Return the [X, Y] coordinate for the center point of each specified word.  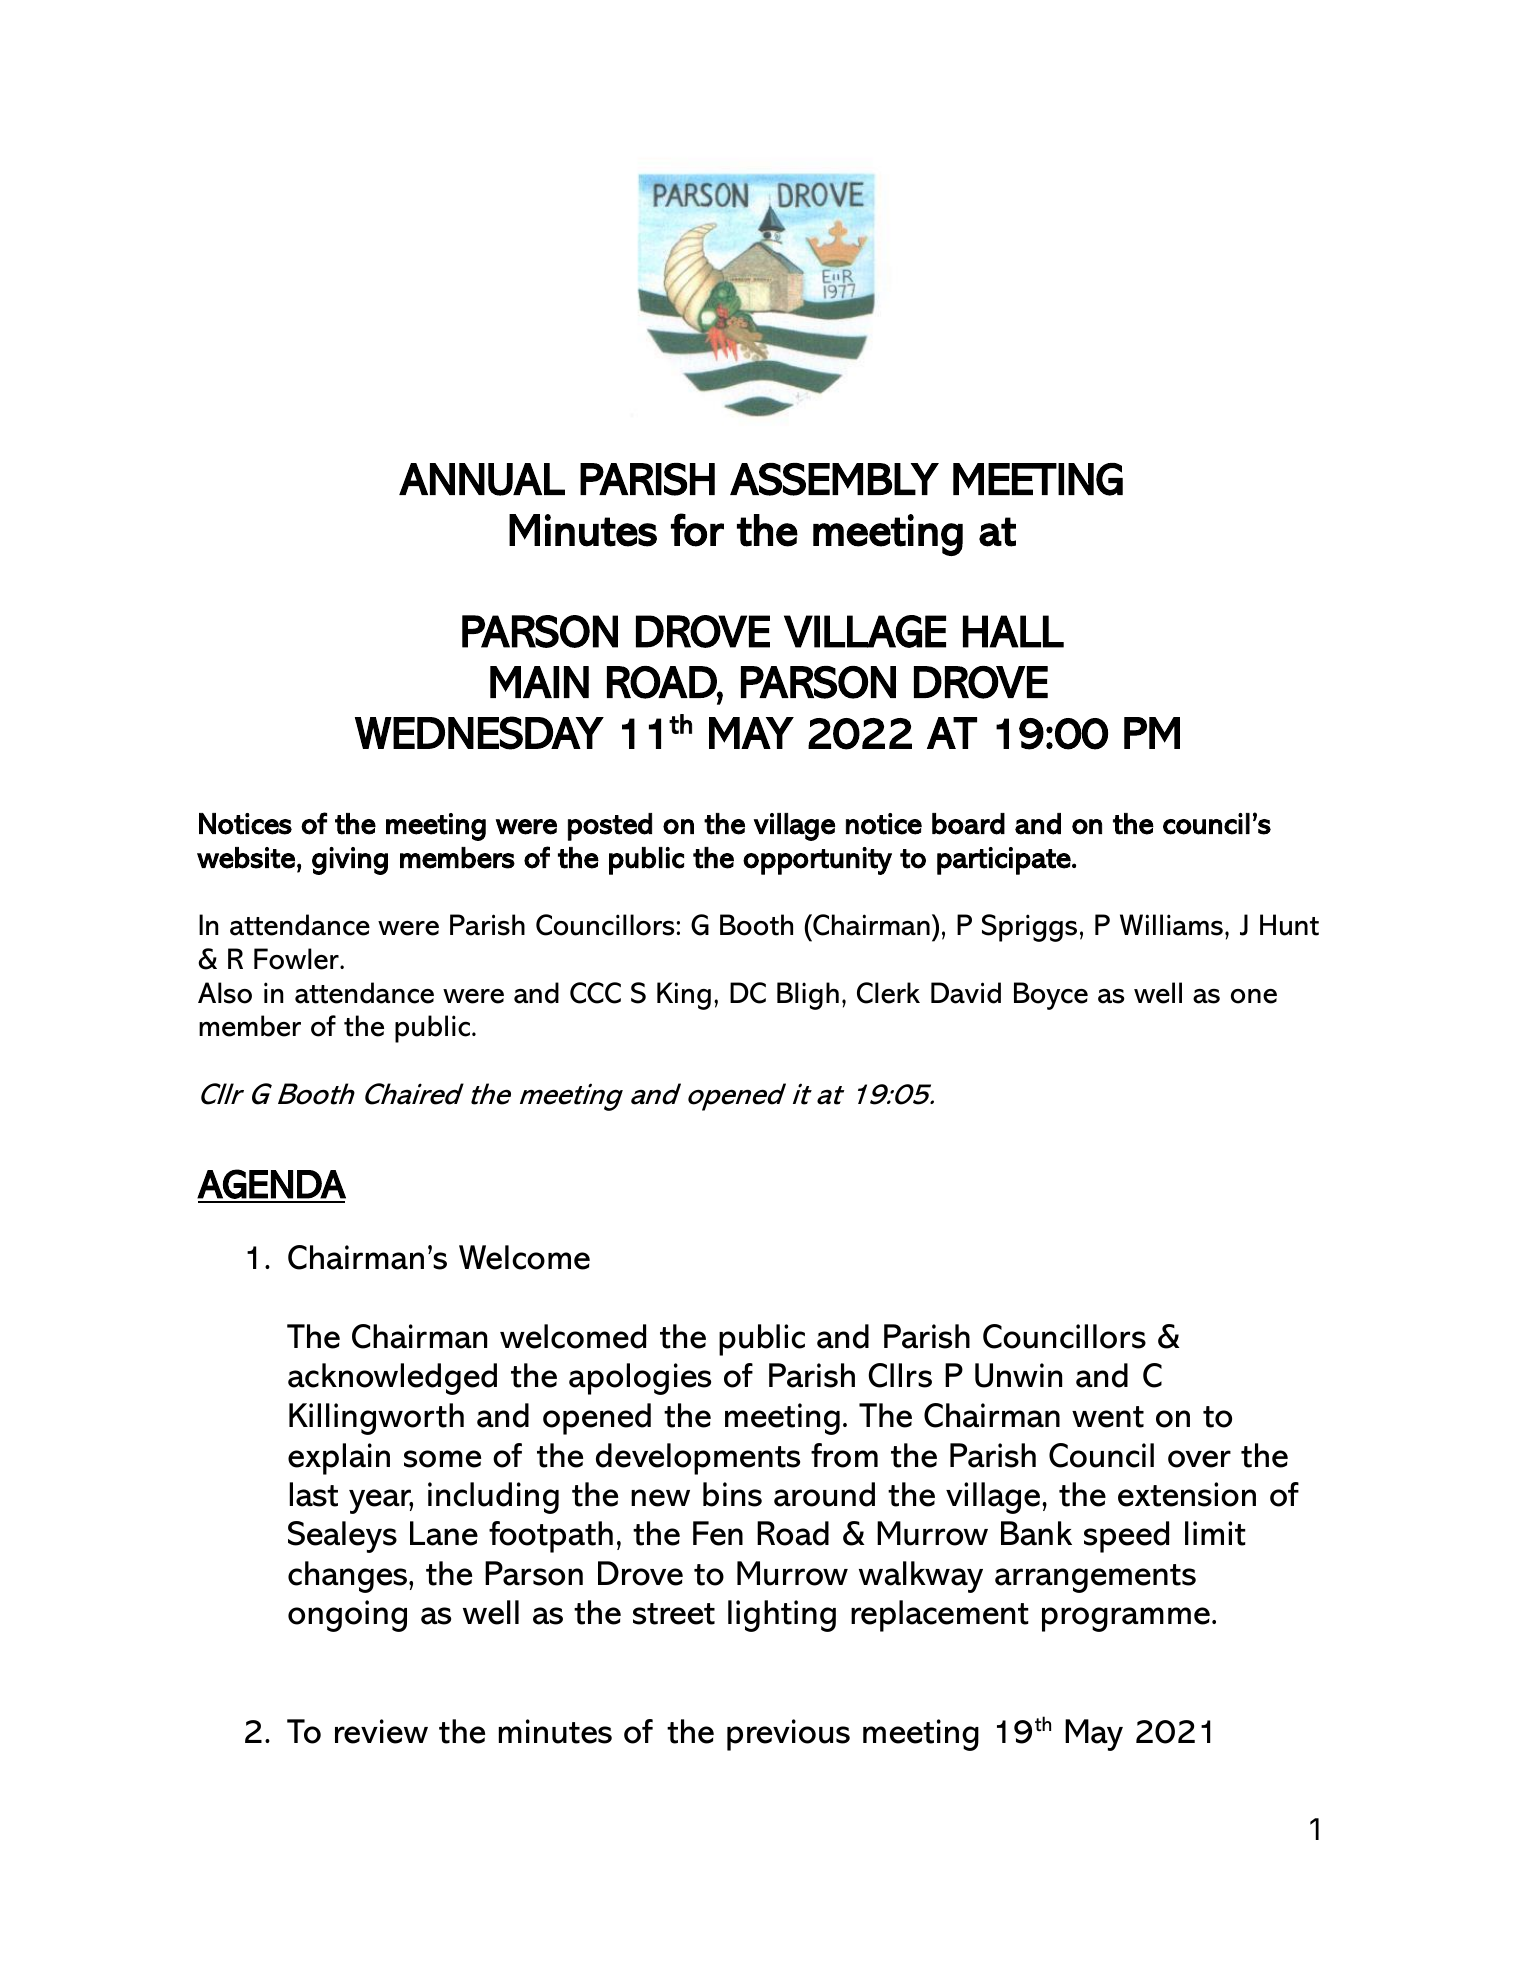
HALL [1013, 631]
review [381, 1731]
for [697, 530]
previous [788, 1735]
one [1254, 996]
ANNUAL [482, 479]
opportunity [817, 861]
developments [698, 1459]
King [684, 996]
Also [225, 993]
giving [350, 861]
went [1108, 1417]
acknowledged [392, 1379]
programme [1126, 1619]
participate [1005, 861]
